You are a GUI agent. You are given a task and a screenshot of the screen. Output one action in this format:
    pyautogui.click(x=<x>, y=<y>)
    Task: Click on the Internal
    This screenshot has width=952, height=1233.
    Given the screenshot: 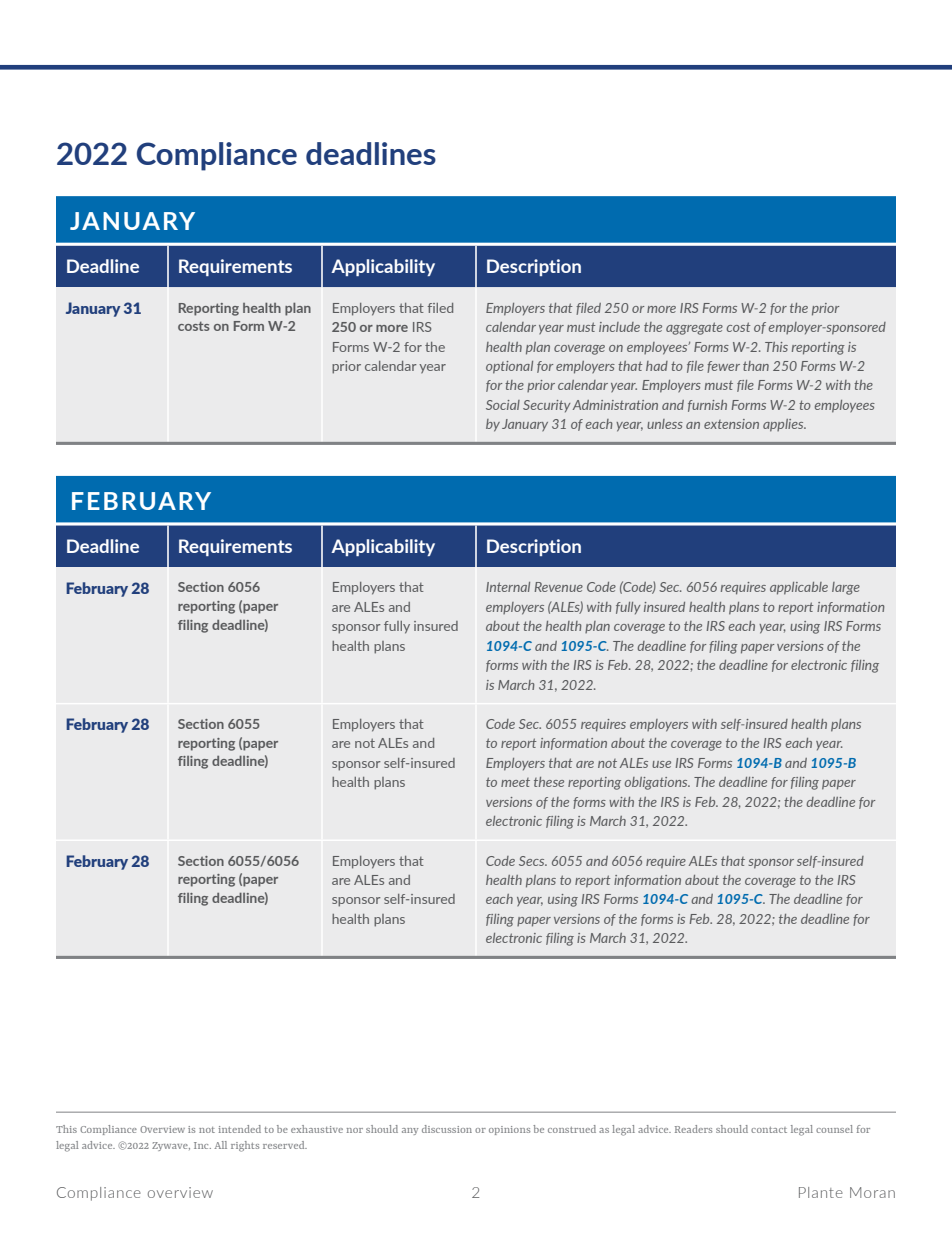 What is the action you would take?
    pyautogui.click(x=508, y=587)
